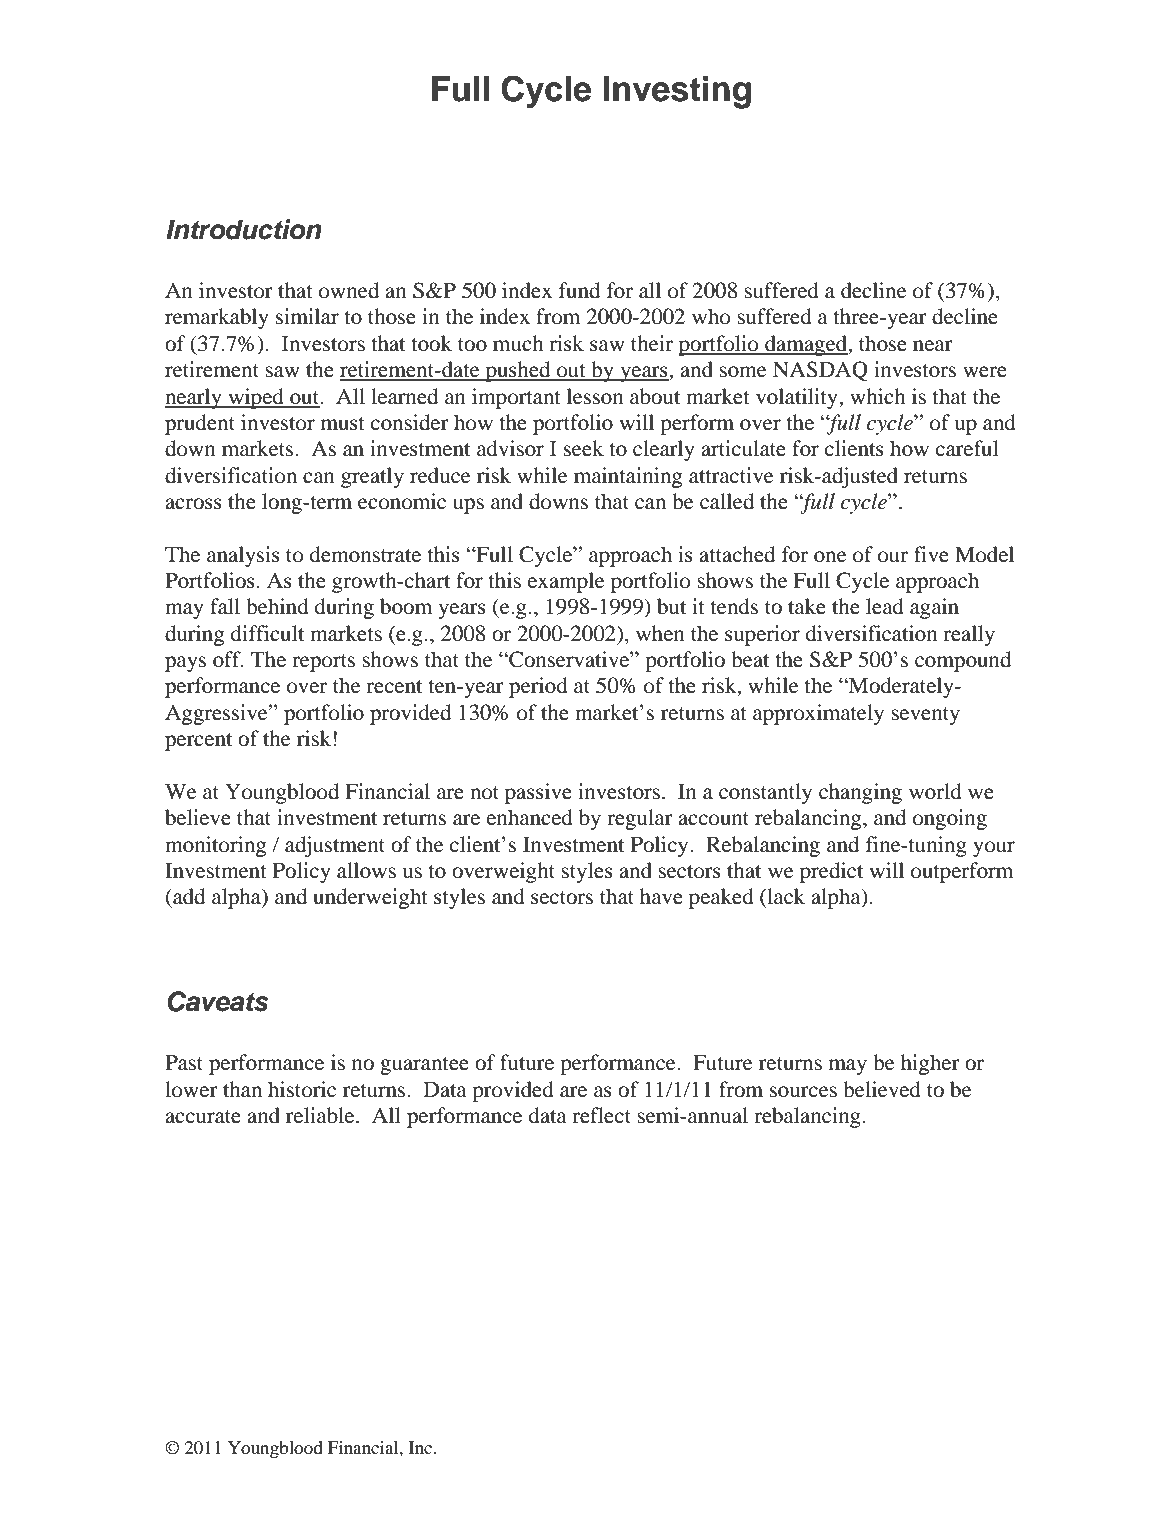  Describe the element at coordinates (422, 1447) in the image. I see `Inc` at that location.
